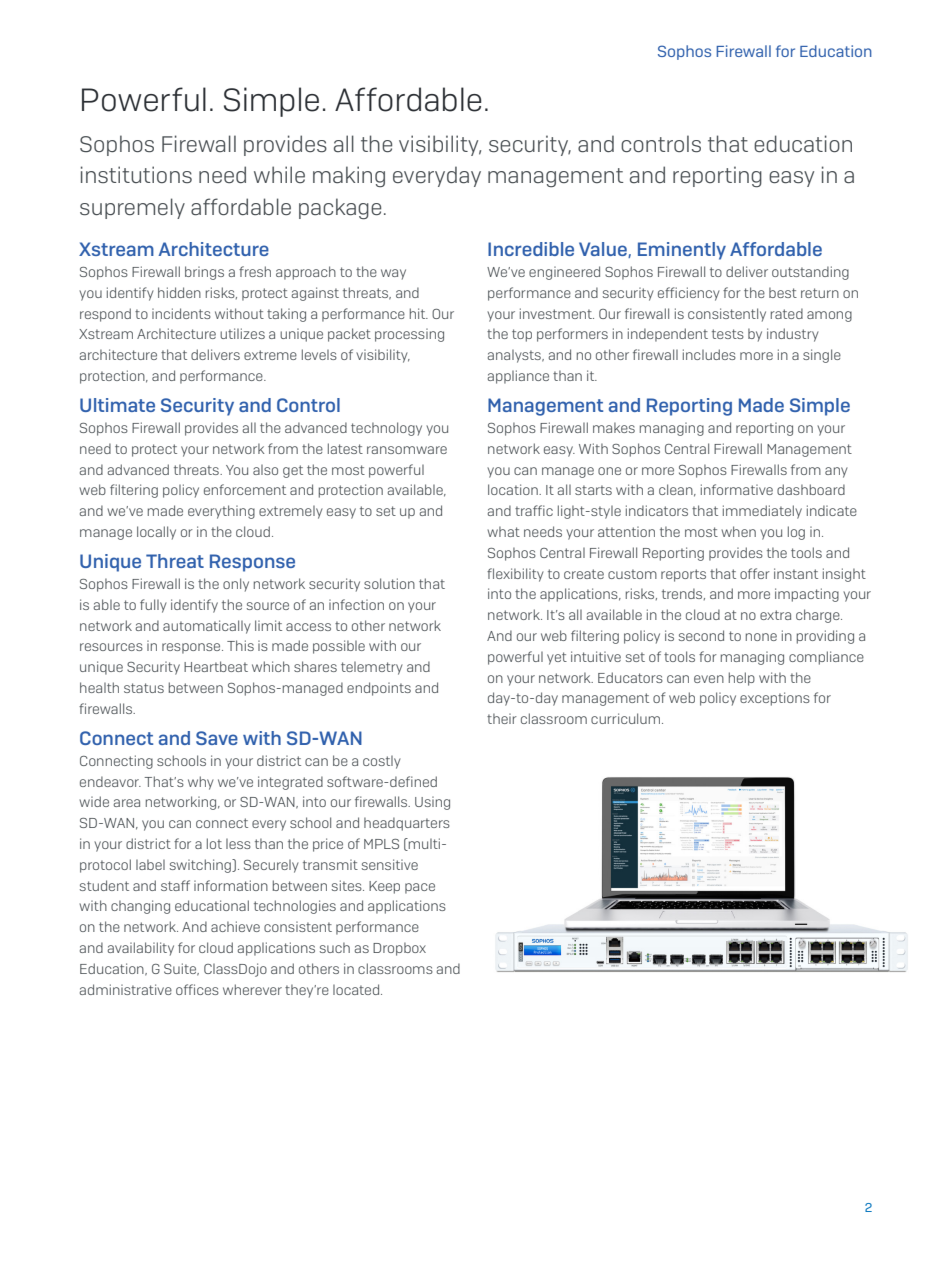  What do you see at coordinates (399, 949) in the screenshot?
I see `Dropbox` at bounding box center [399, 949].
